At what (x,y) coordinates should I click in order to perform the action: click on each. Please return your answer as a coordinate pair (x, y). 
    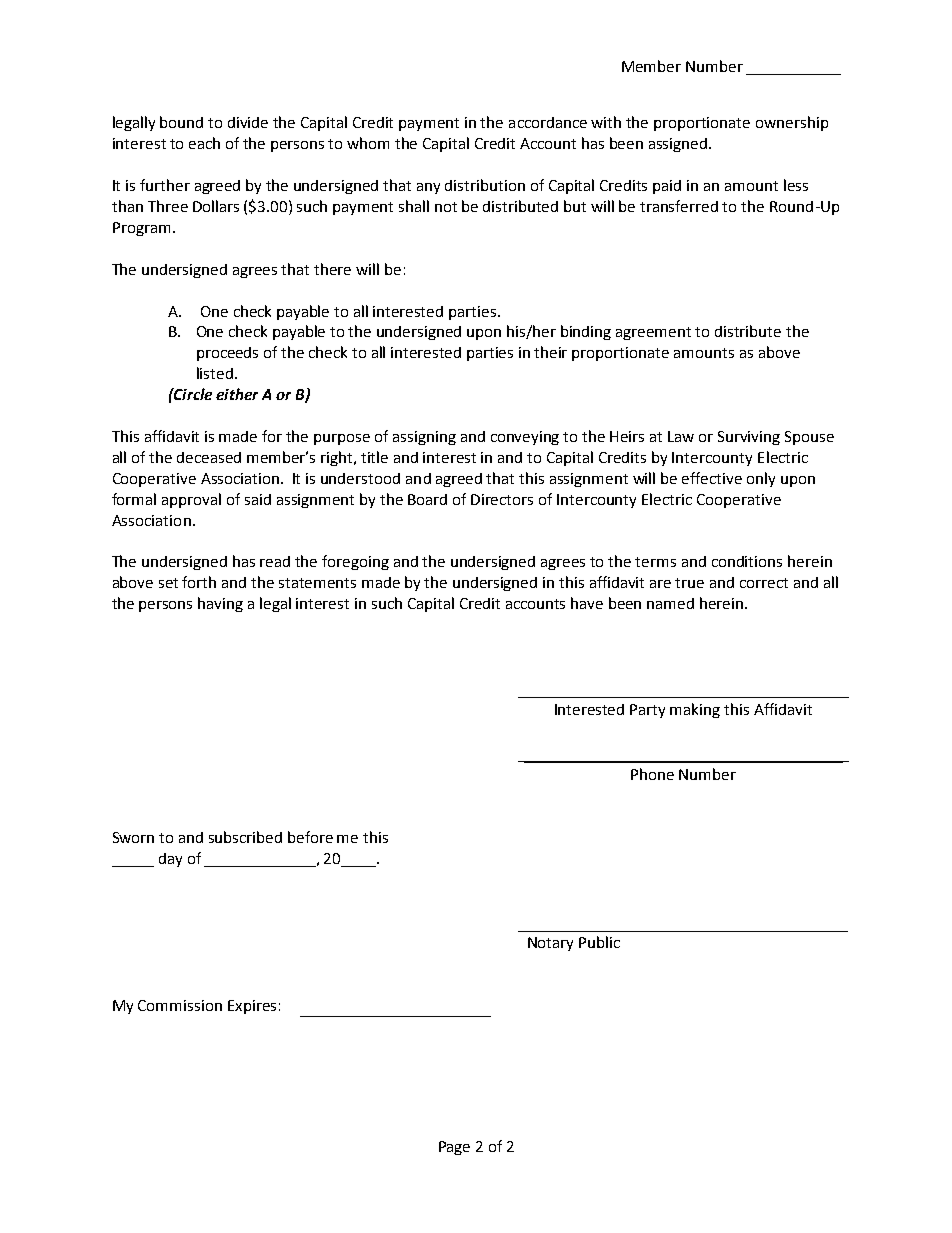
    Looking at the image, I should click on (204, 143).
